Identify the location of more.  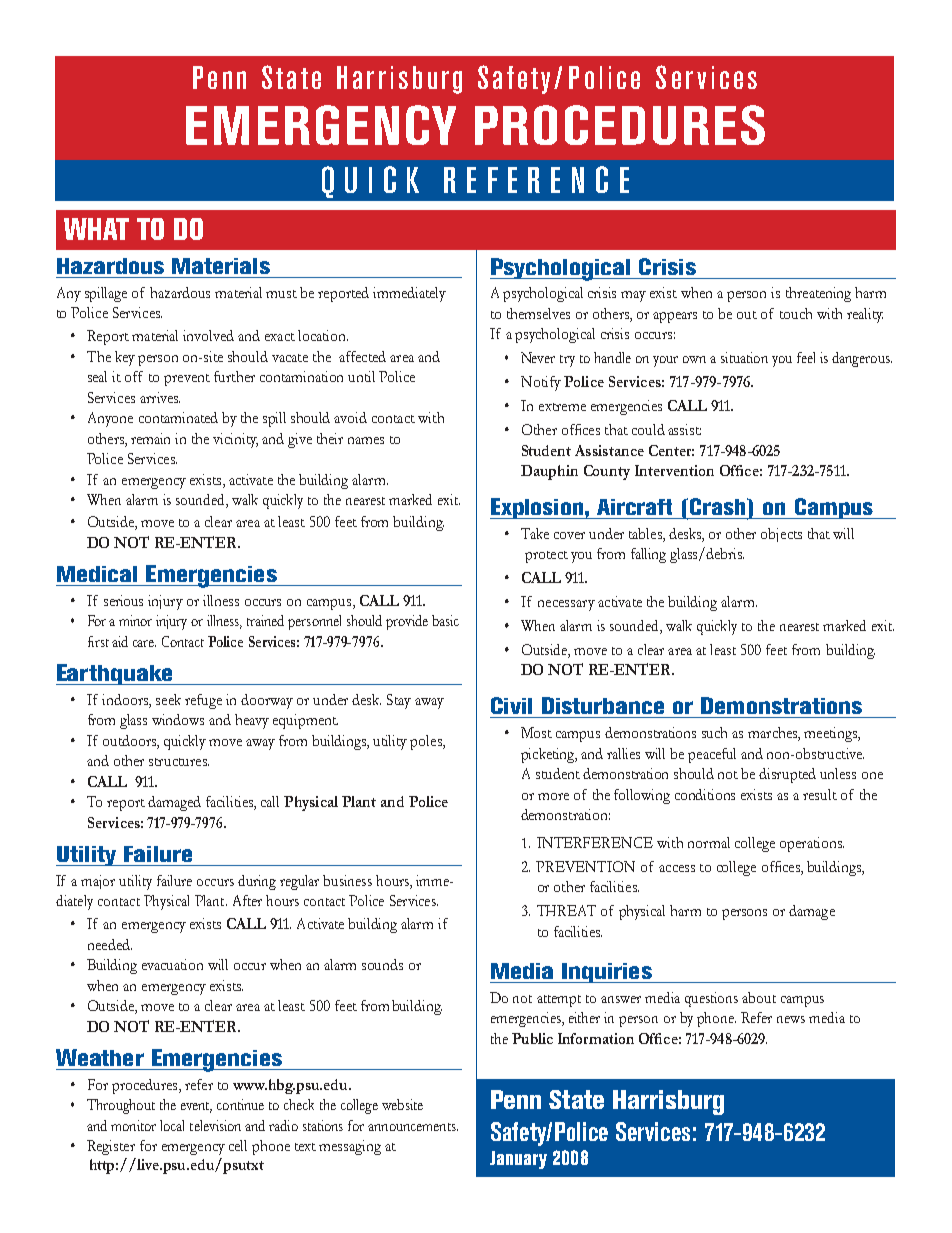
(553, 796).
